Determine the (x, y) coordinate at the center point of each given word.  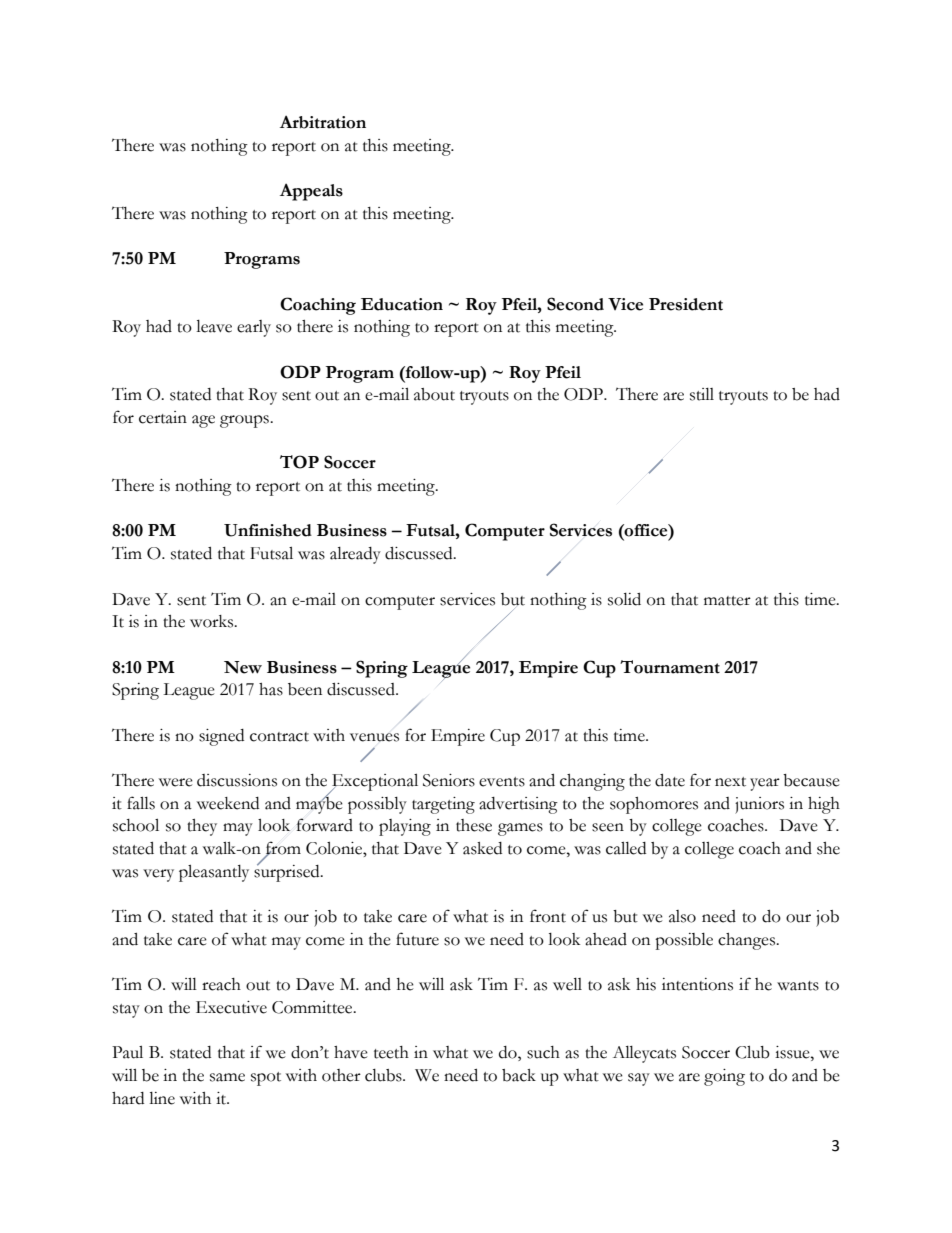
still (702, 394)
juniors (759, 805)
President (686, 304)
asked (482, 848)
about (434, 394)
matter (727, 601)
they (202, 827)
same (227, 1077)
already (355, 555)
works (213, 621)
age (203, 421)
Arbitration (323, 122)
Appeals (311, 192)
